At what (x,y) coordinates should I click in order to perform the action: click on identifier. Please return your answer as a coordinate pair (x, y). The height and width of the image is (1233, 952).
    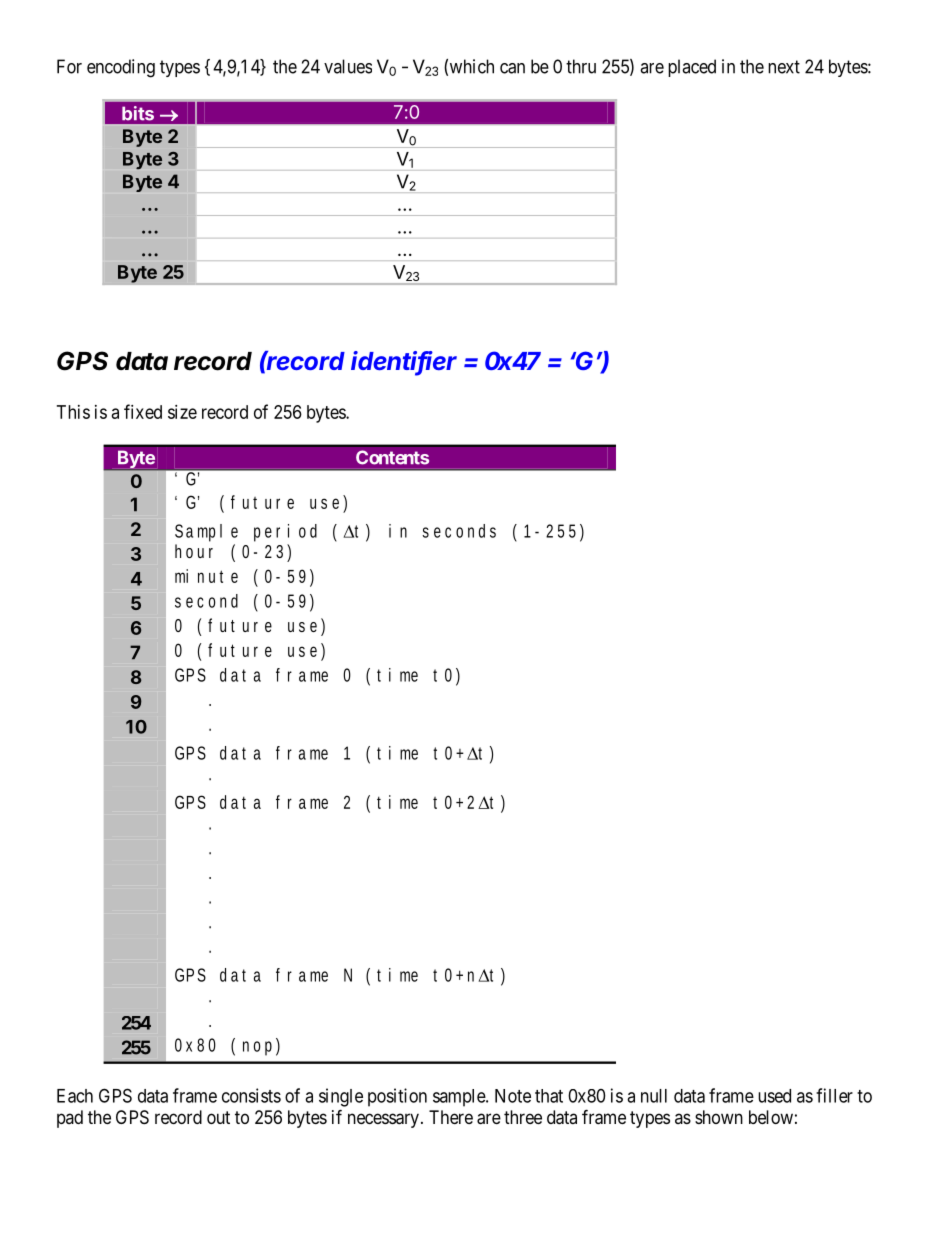
    Looking at the image, I should click on (404, 362).
